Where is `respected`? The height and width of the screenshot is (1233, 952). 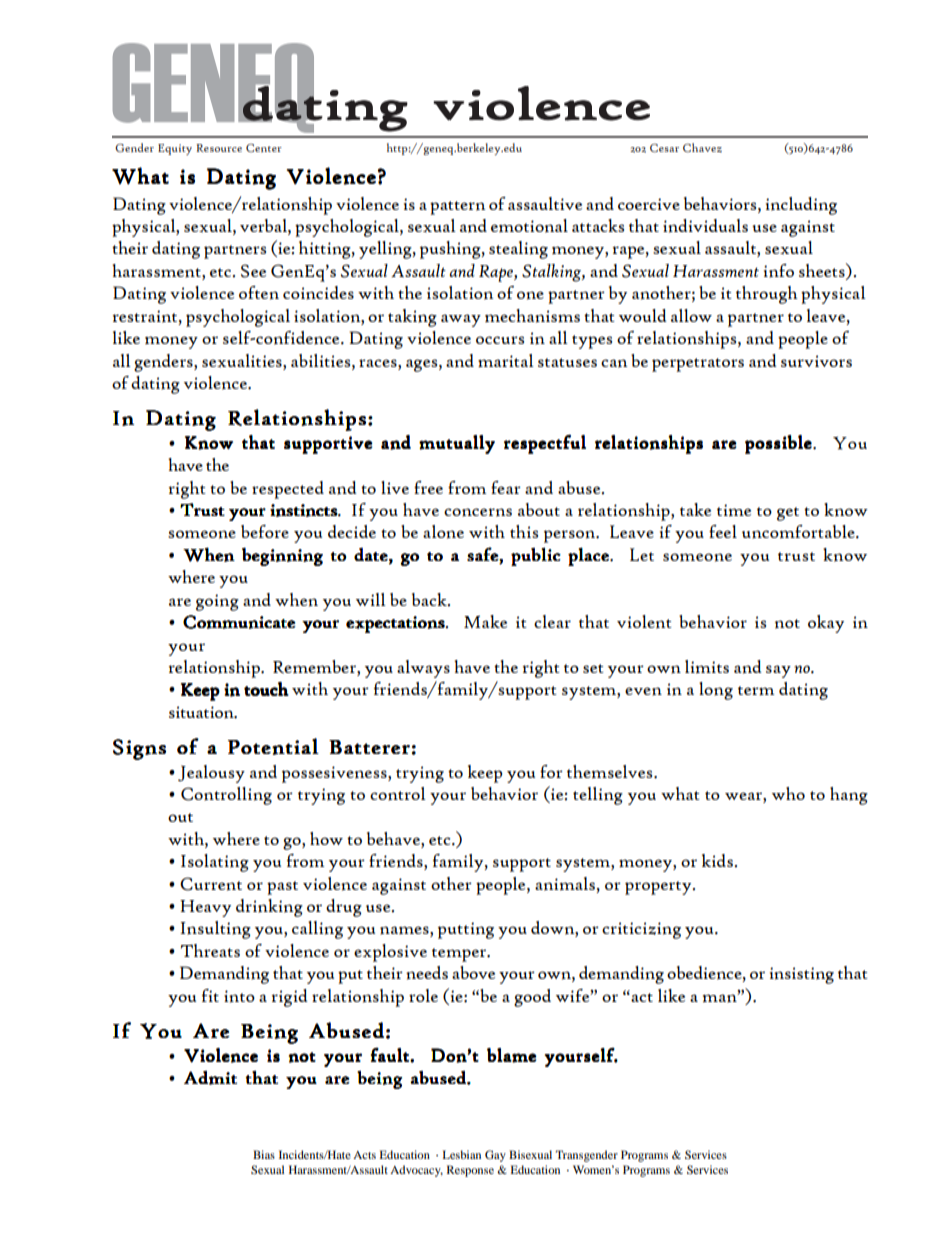
respected is located at coordinates (288, 490).
